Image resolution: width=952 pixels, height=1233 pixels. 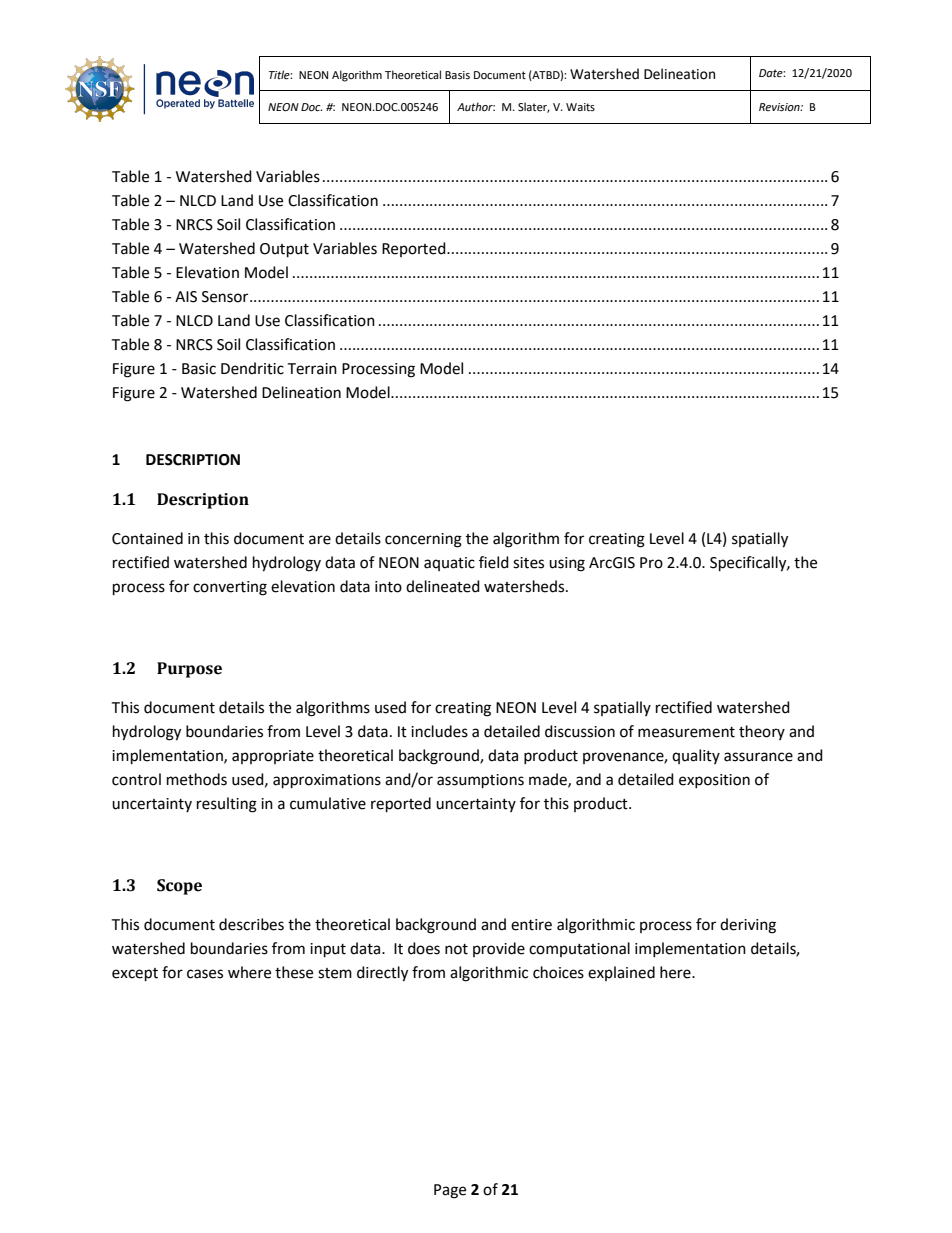 What do you see at coordinates (580, 107) in the screenshot?
I see `Waits` at bounding box center [580, 107].
